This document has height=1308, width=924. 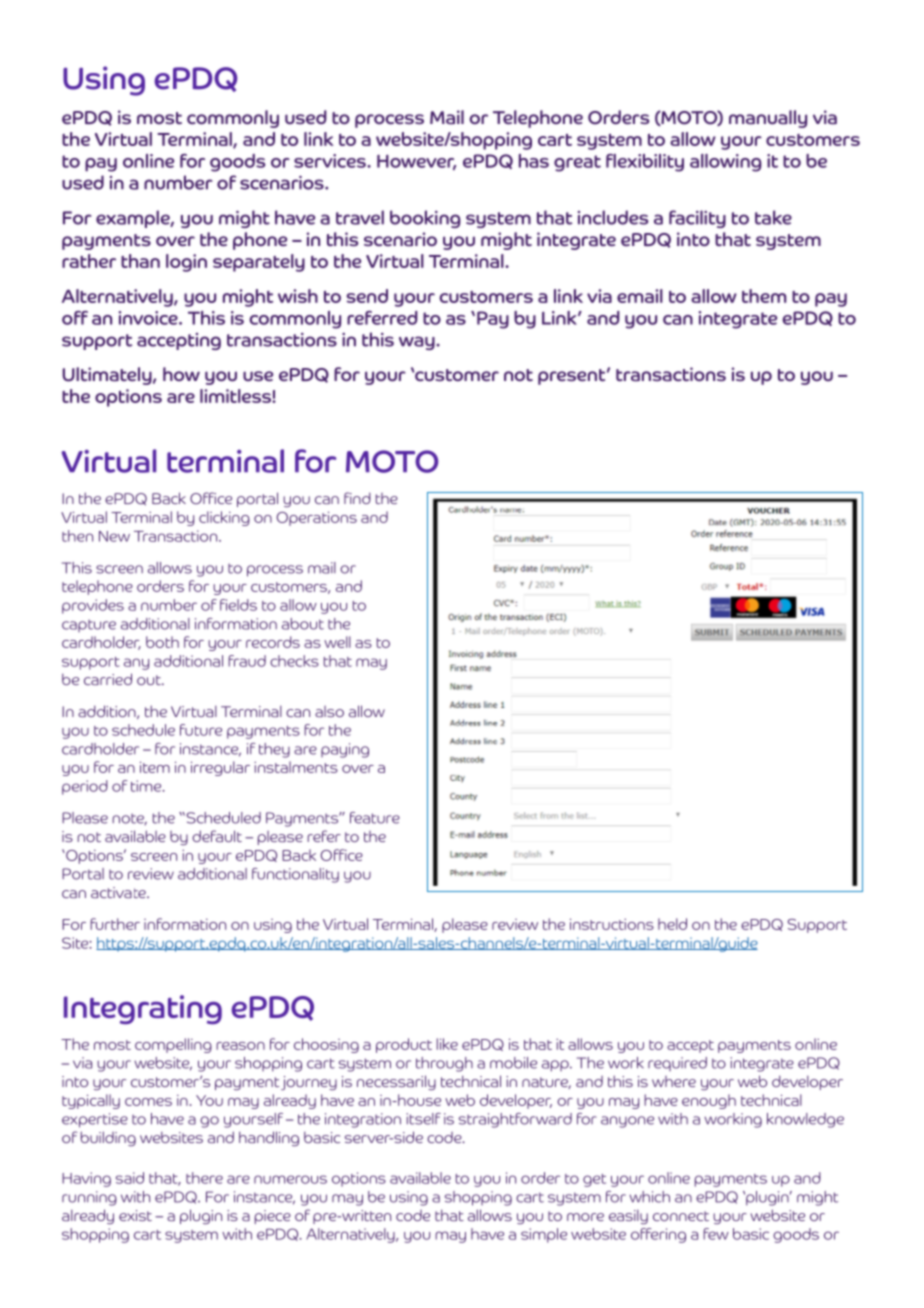 What do you see at coordinates (140, 261) in the document?
I see `than` at bounding box center [140, 261].
